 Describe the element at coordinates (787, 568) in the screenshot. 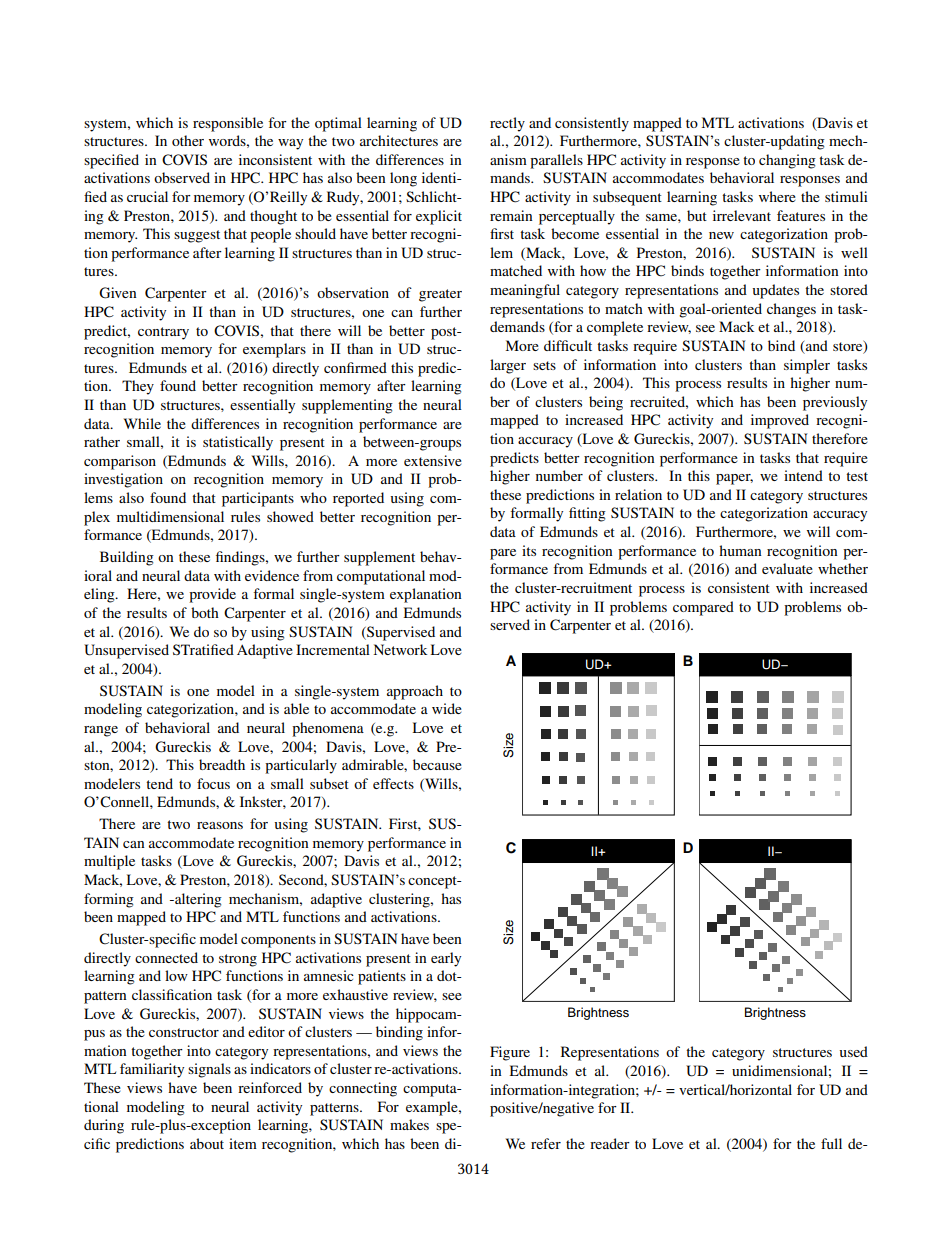

I see `evaluate` at that location.
